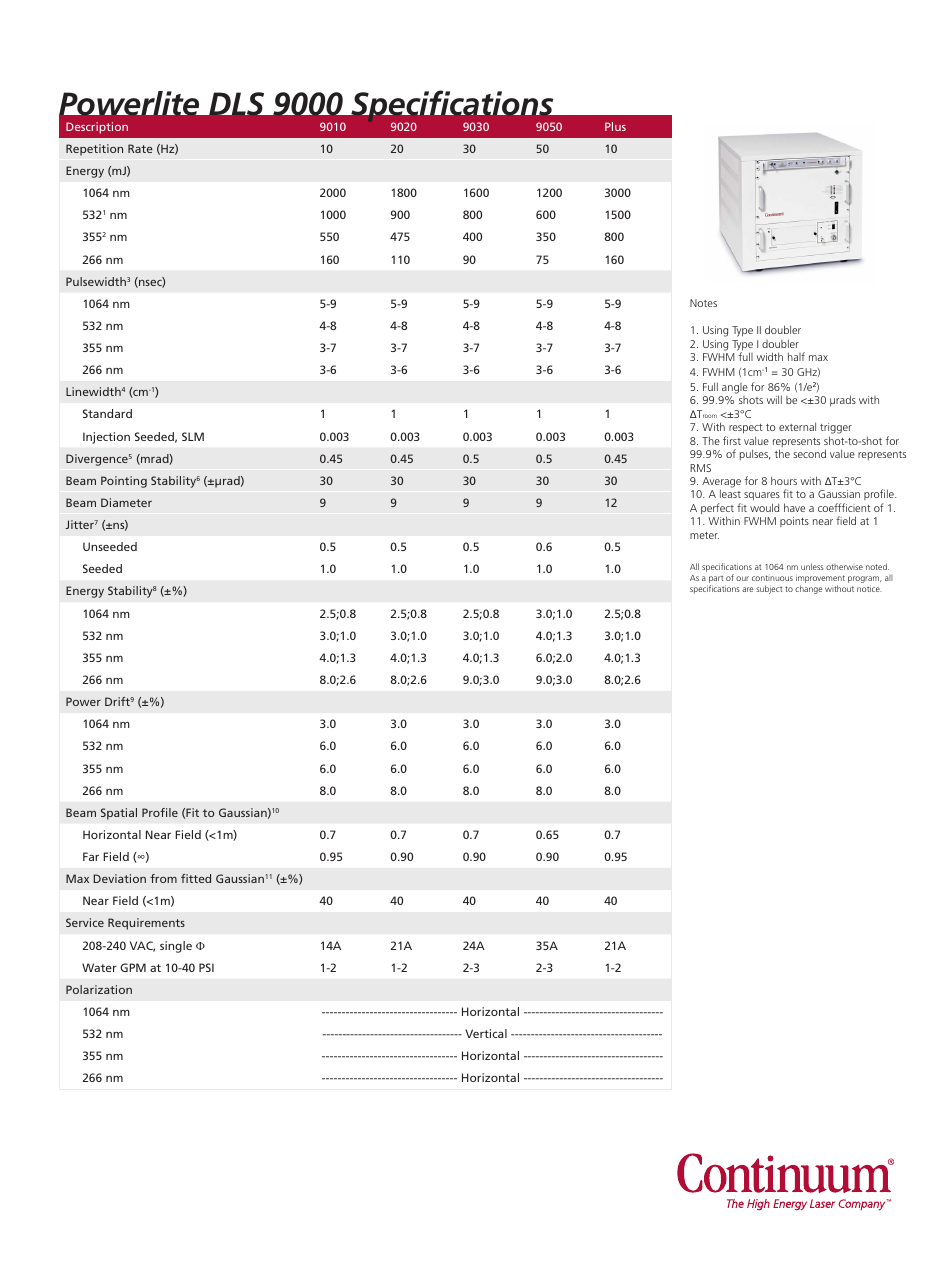  What do you see at coordinates (206, 967) in the screenshot?
I see `PSI` at bounding box center [206, 967].
